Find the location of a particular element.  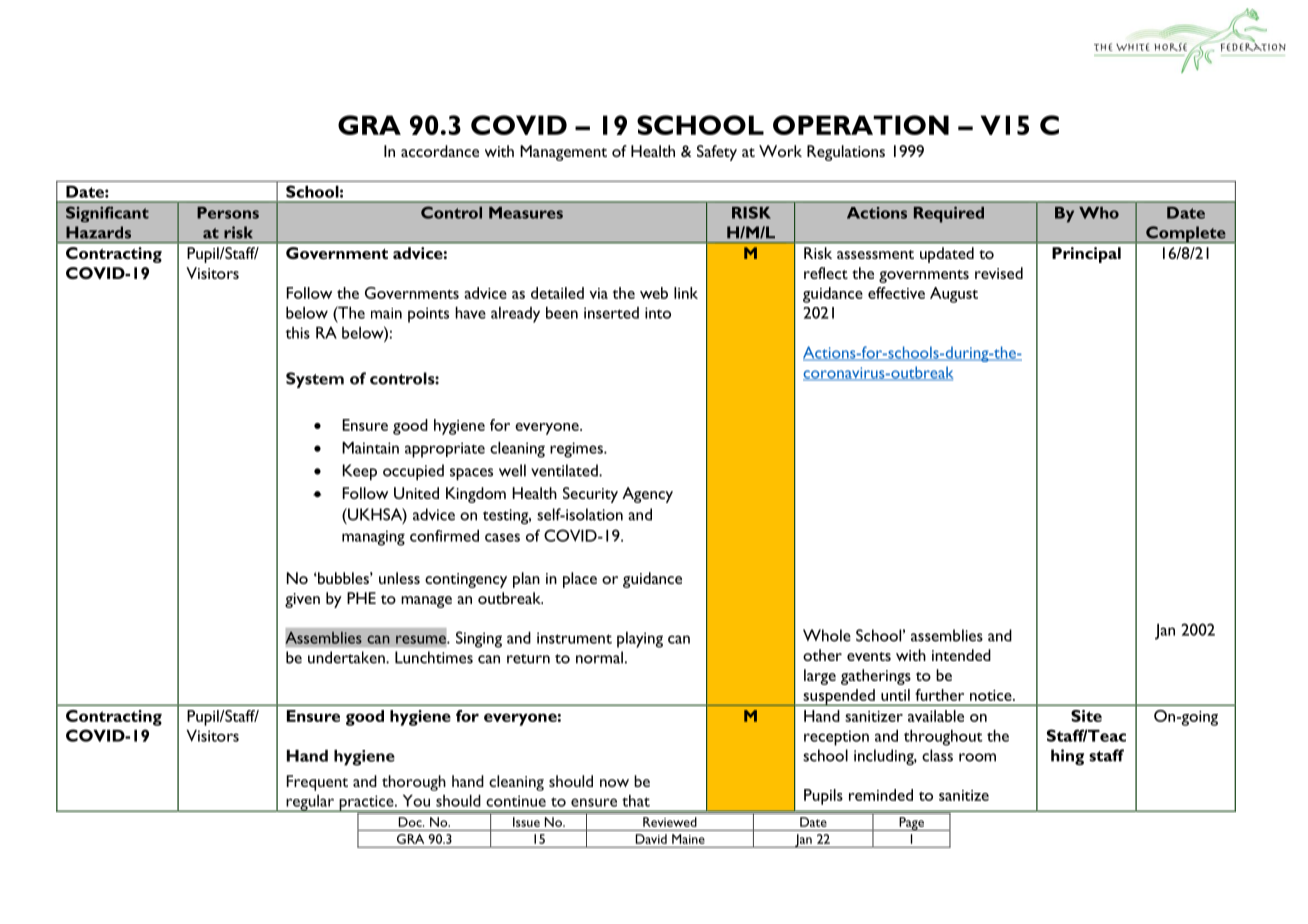

intended is located at coordinates (961, 655).
